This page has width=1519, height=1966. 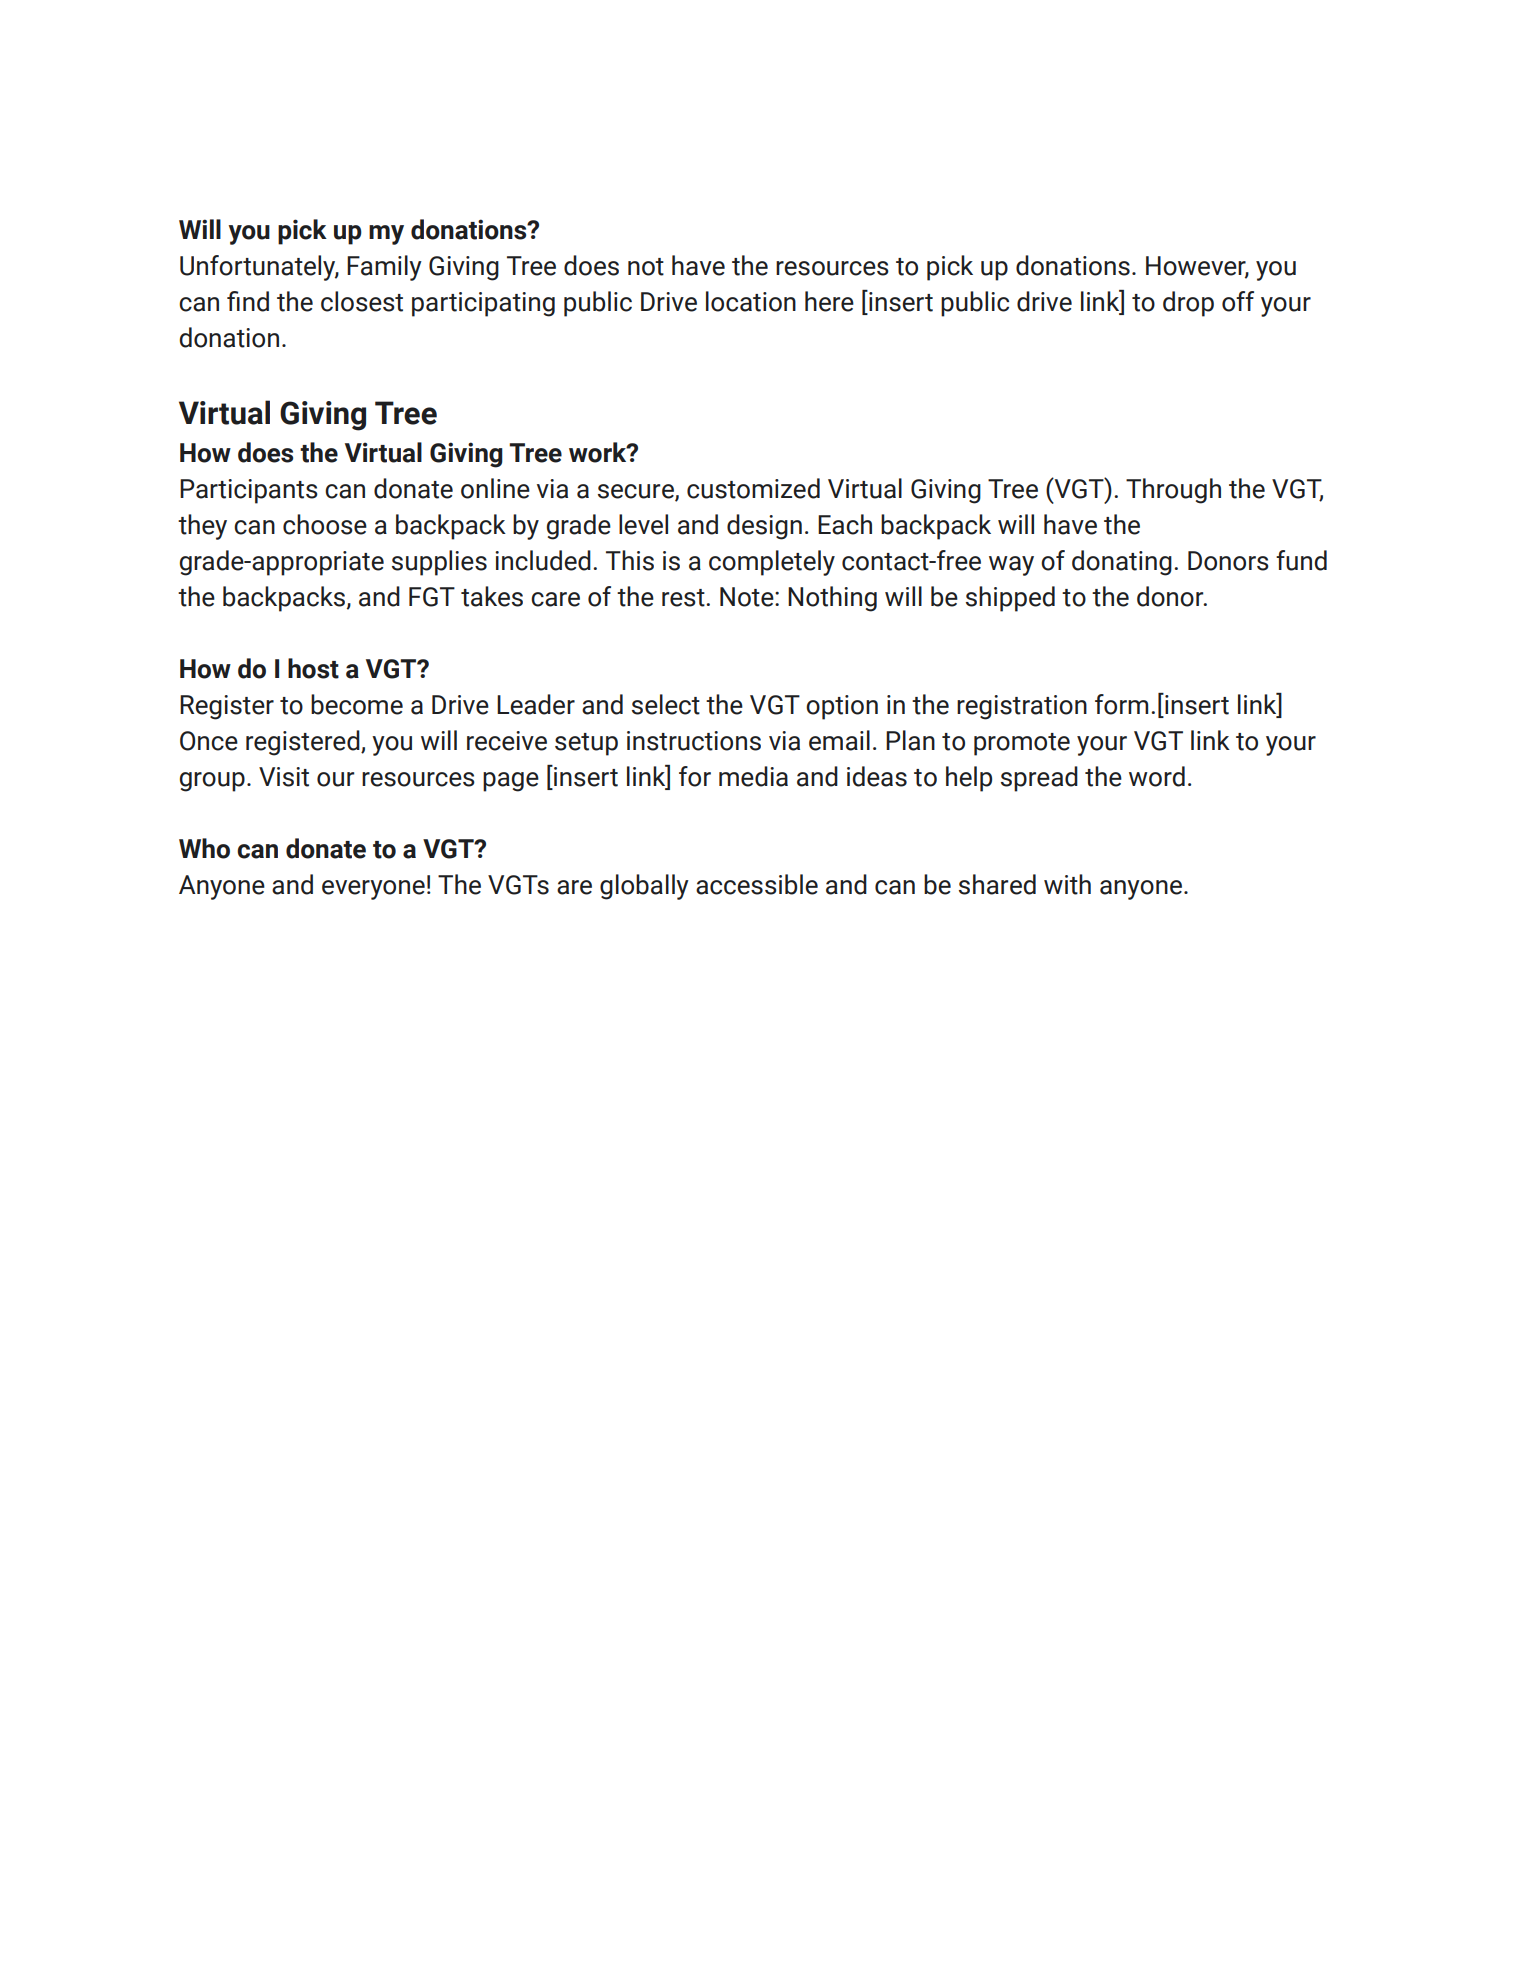 What do you see at coordinates (439, 563) in the page?
I see `supplies` at bounding box center [439, 563].
